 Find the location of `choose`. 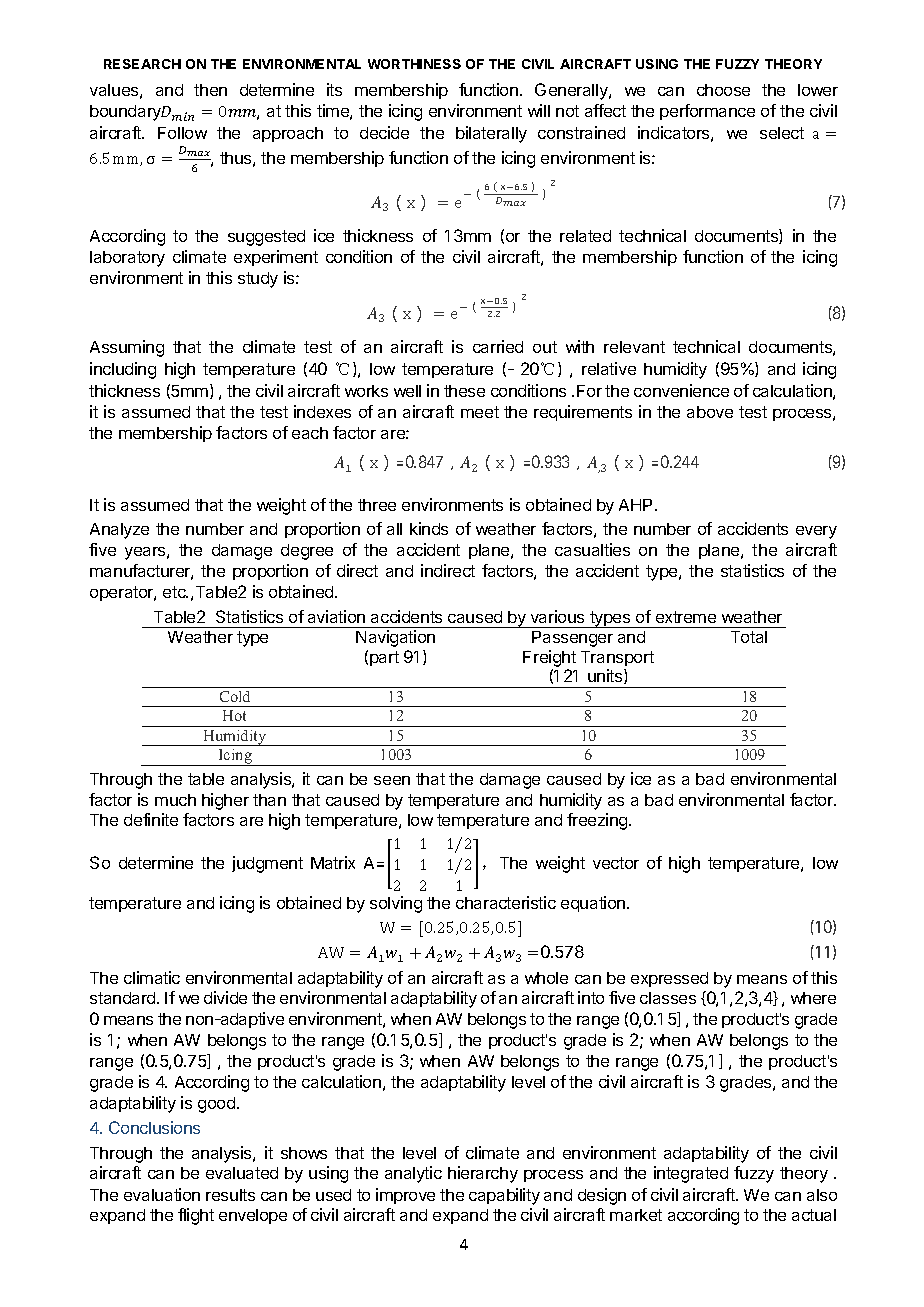

choose is located at coordinates (723, 90).
